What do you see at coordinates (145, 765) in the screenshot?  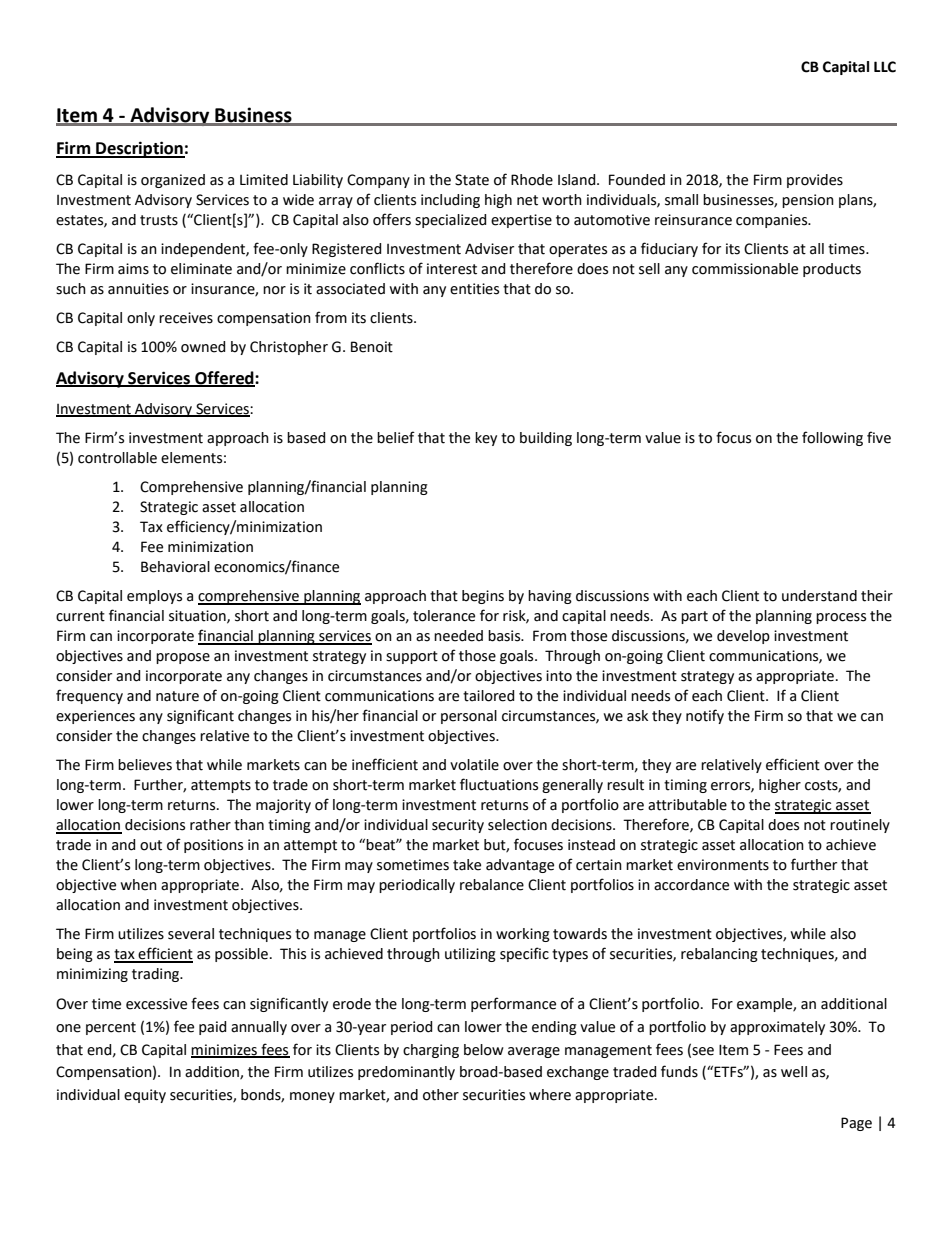 I see `believes` at bounding box center [145, 765].
